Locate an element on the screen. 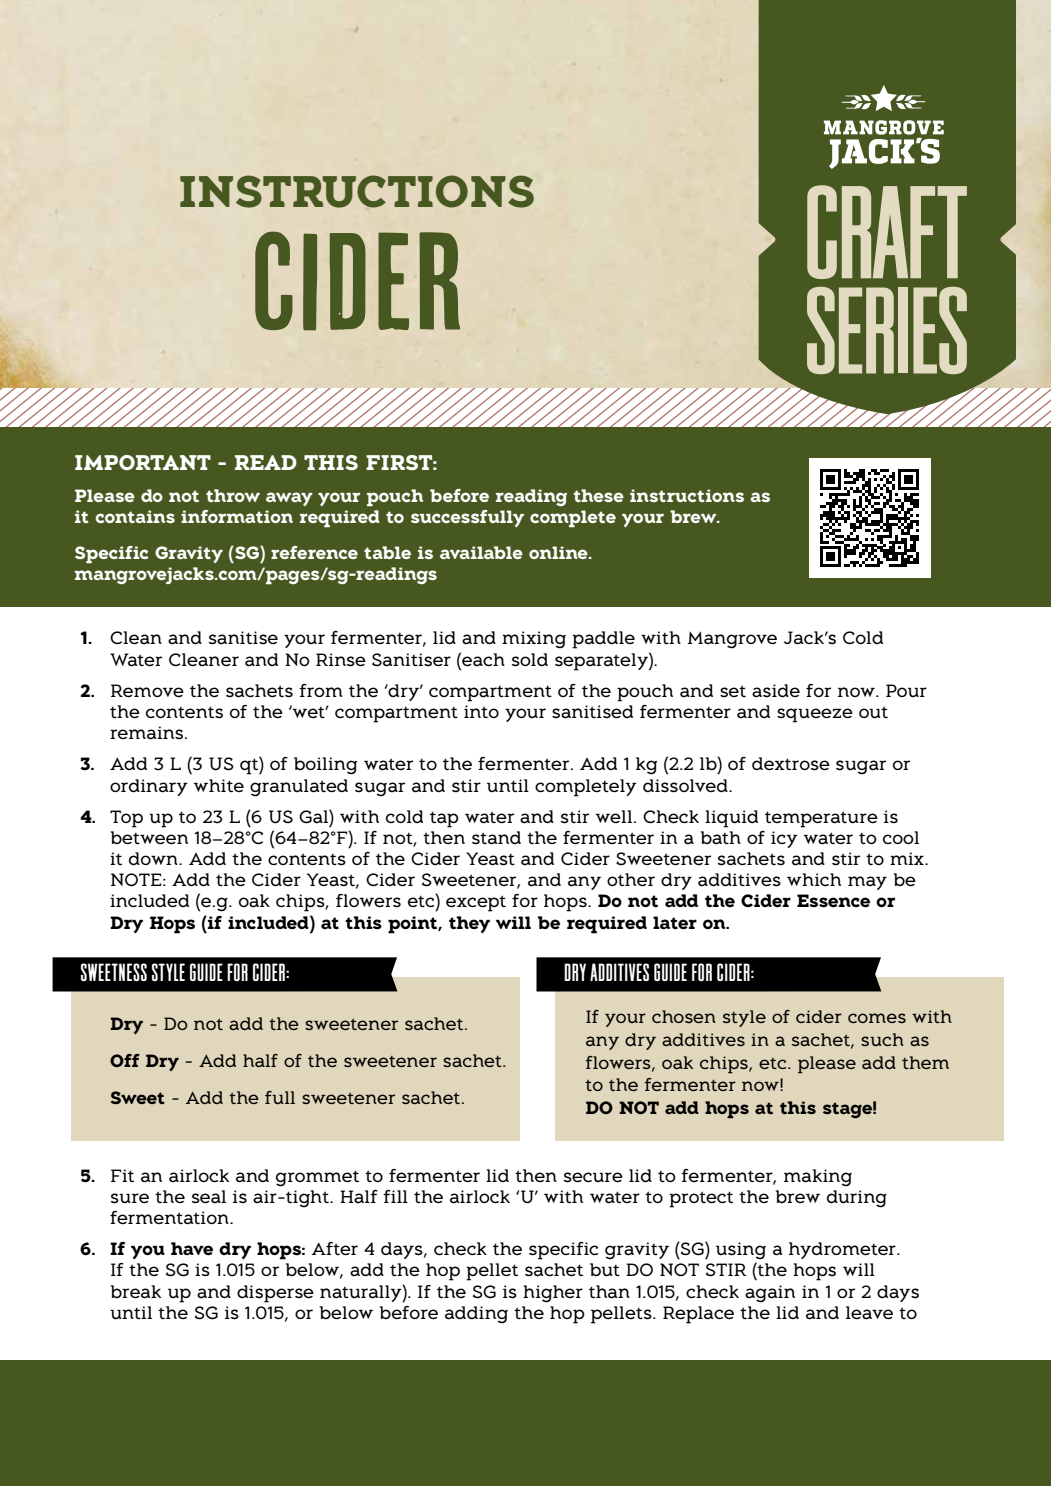 This screenshot has width=1051, height=1486. down is located at coordinates (154, 859).
